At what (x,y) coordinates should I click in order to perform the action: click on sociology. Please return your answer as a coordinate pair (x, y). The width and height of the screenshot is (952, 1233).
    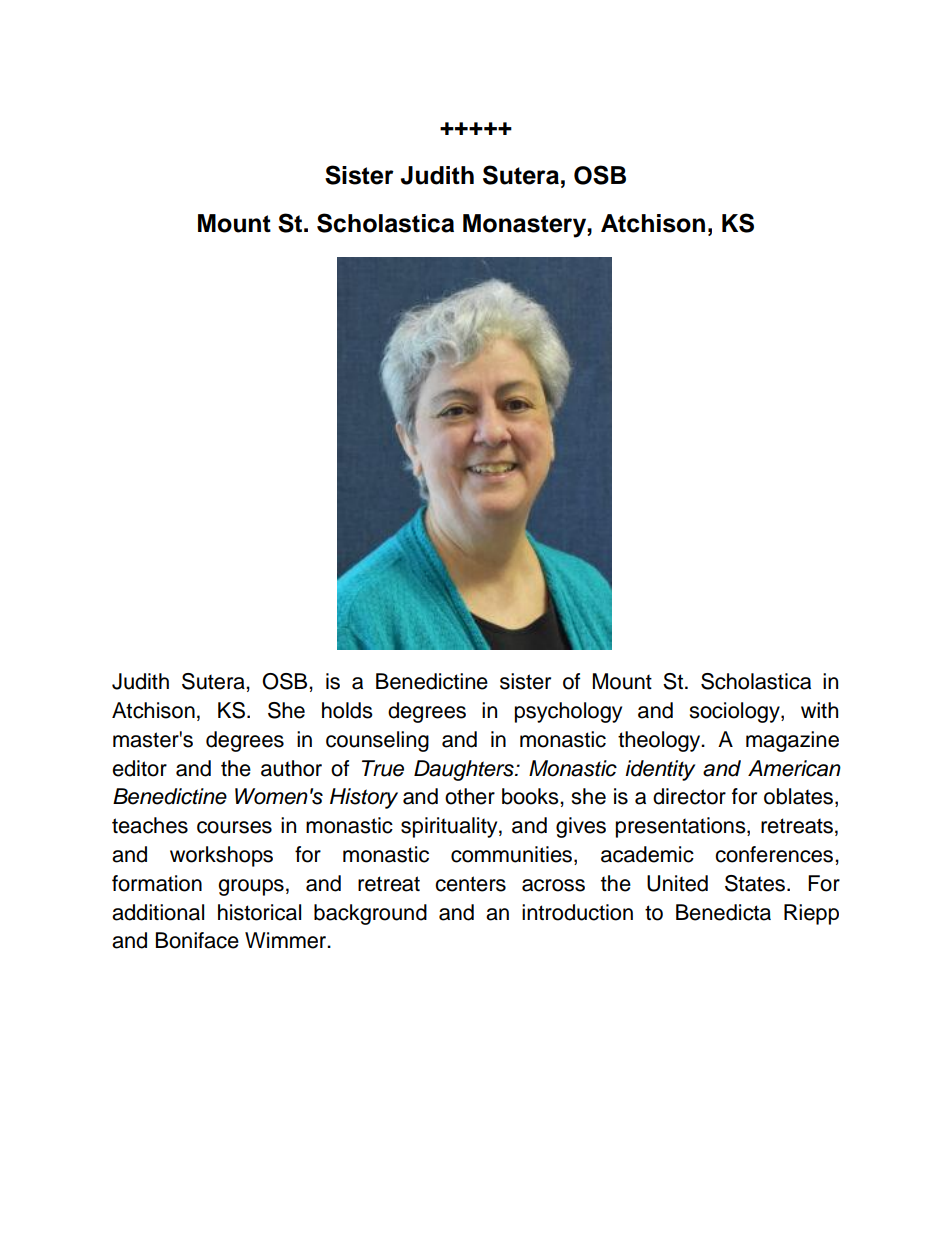
    Looking at the image, I should click on (735, 712).
